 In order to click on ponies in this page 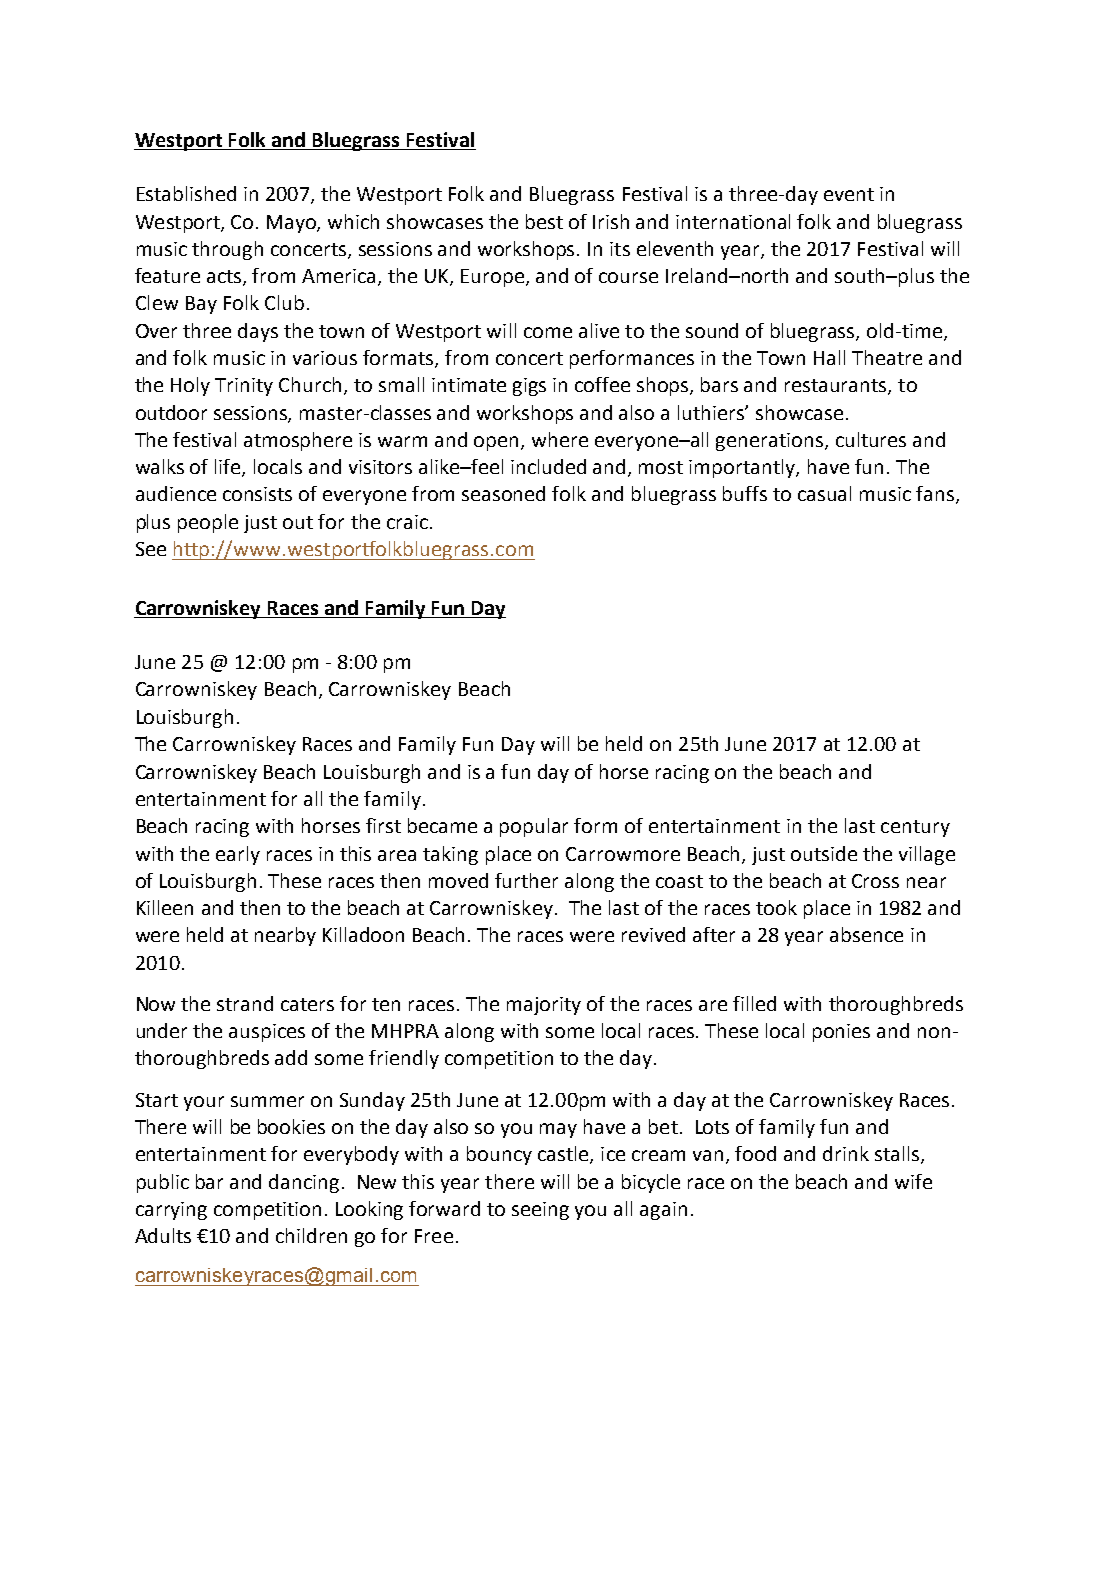, I will do `click(841, 1033)`.
